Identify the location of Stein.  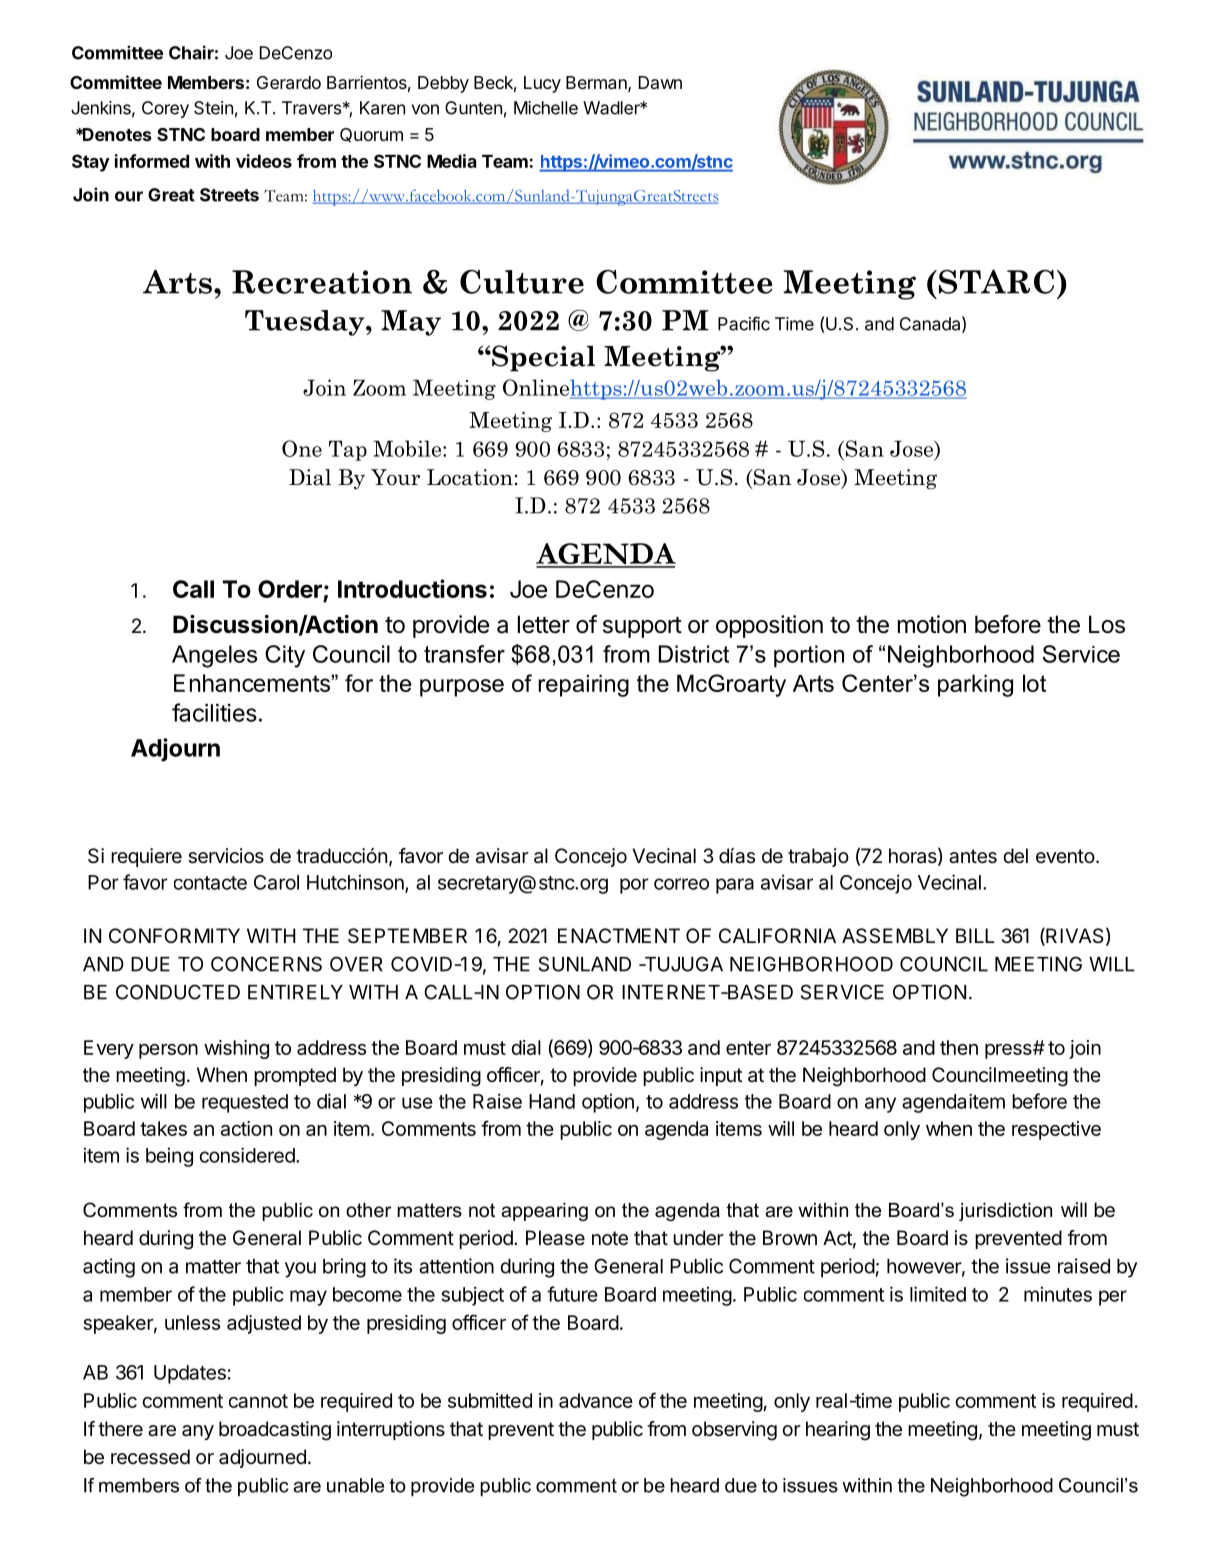
(213, 108).
